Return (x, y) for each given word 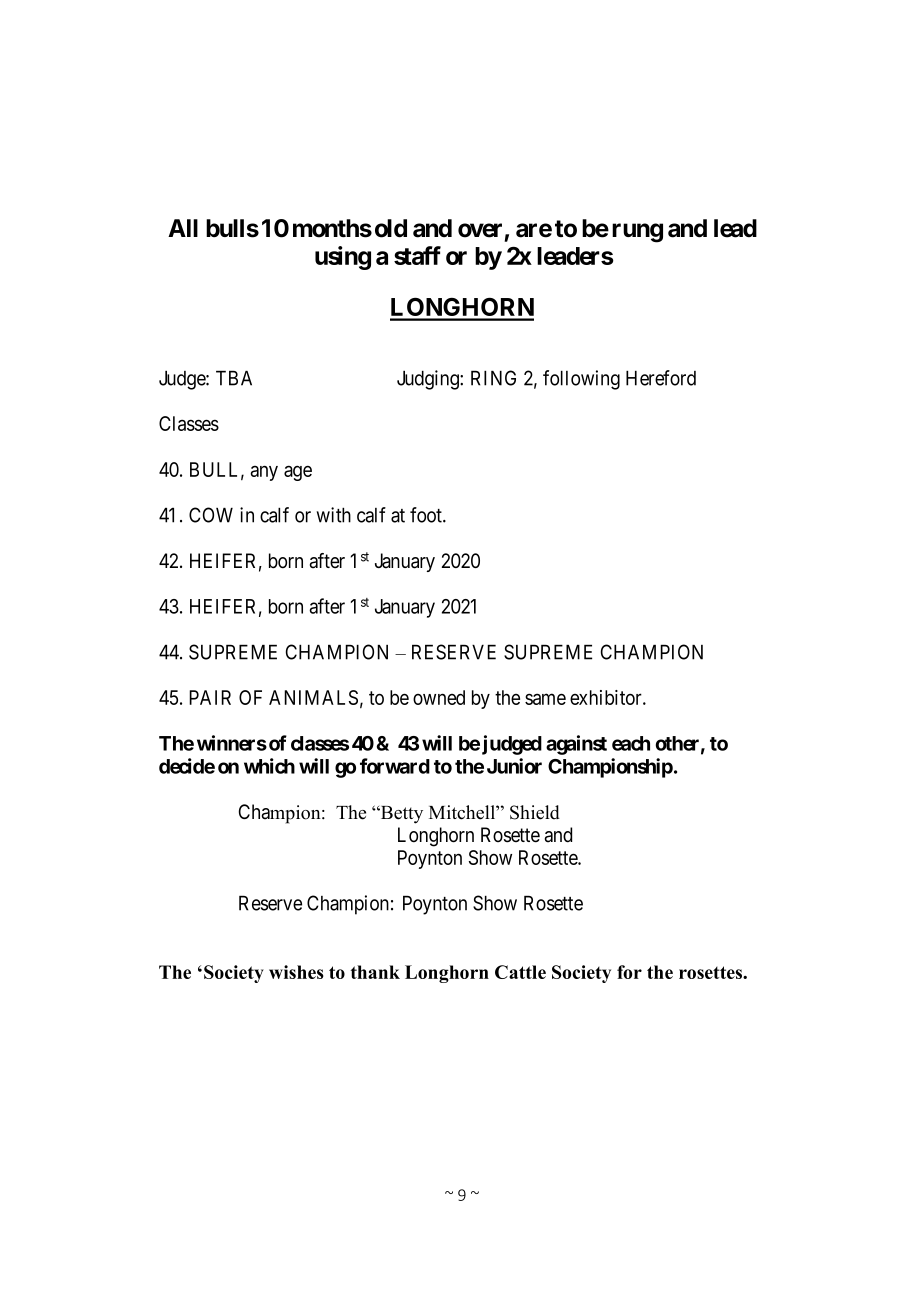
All (183, 228)
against (576, 745)
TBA (234, 378)
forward (395, 766)
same (545, 699)
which (269, 766)
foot (427, 515)
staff (417, 255)
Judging (429, 380)
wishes (296, 972)
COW (211, 515)
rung (637, 233)
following (581, 380)
